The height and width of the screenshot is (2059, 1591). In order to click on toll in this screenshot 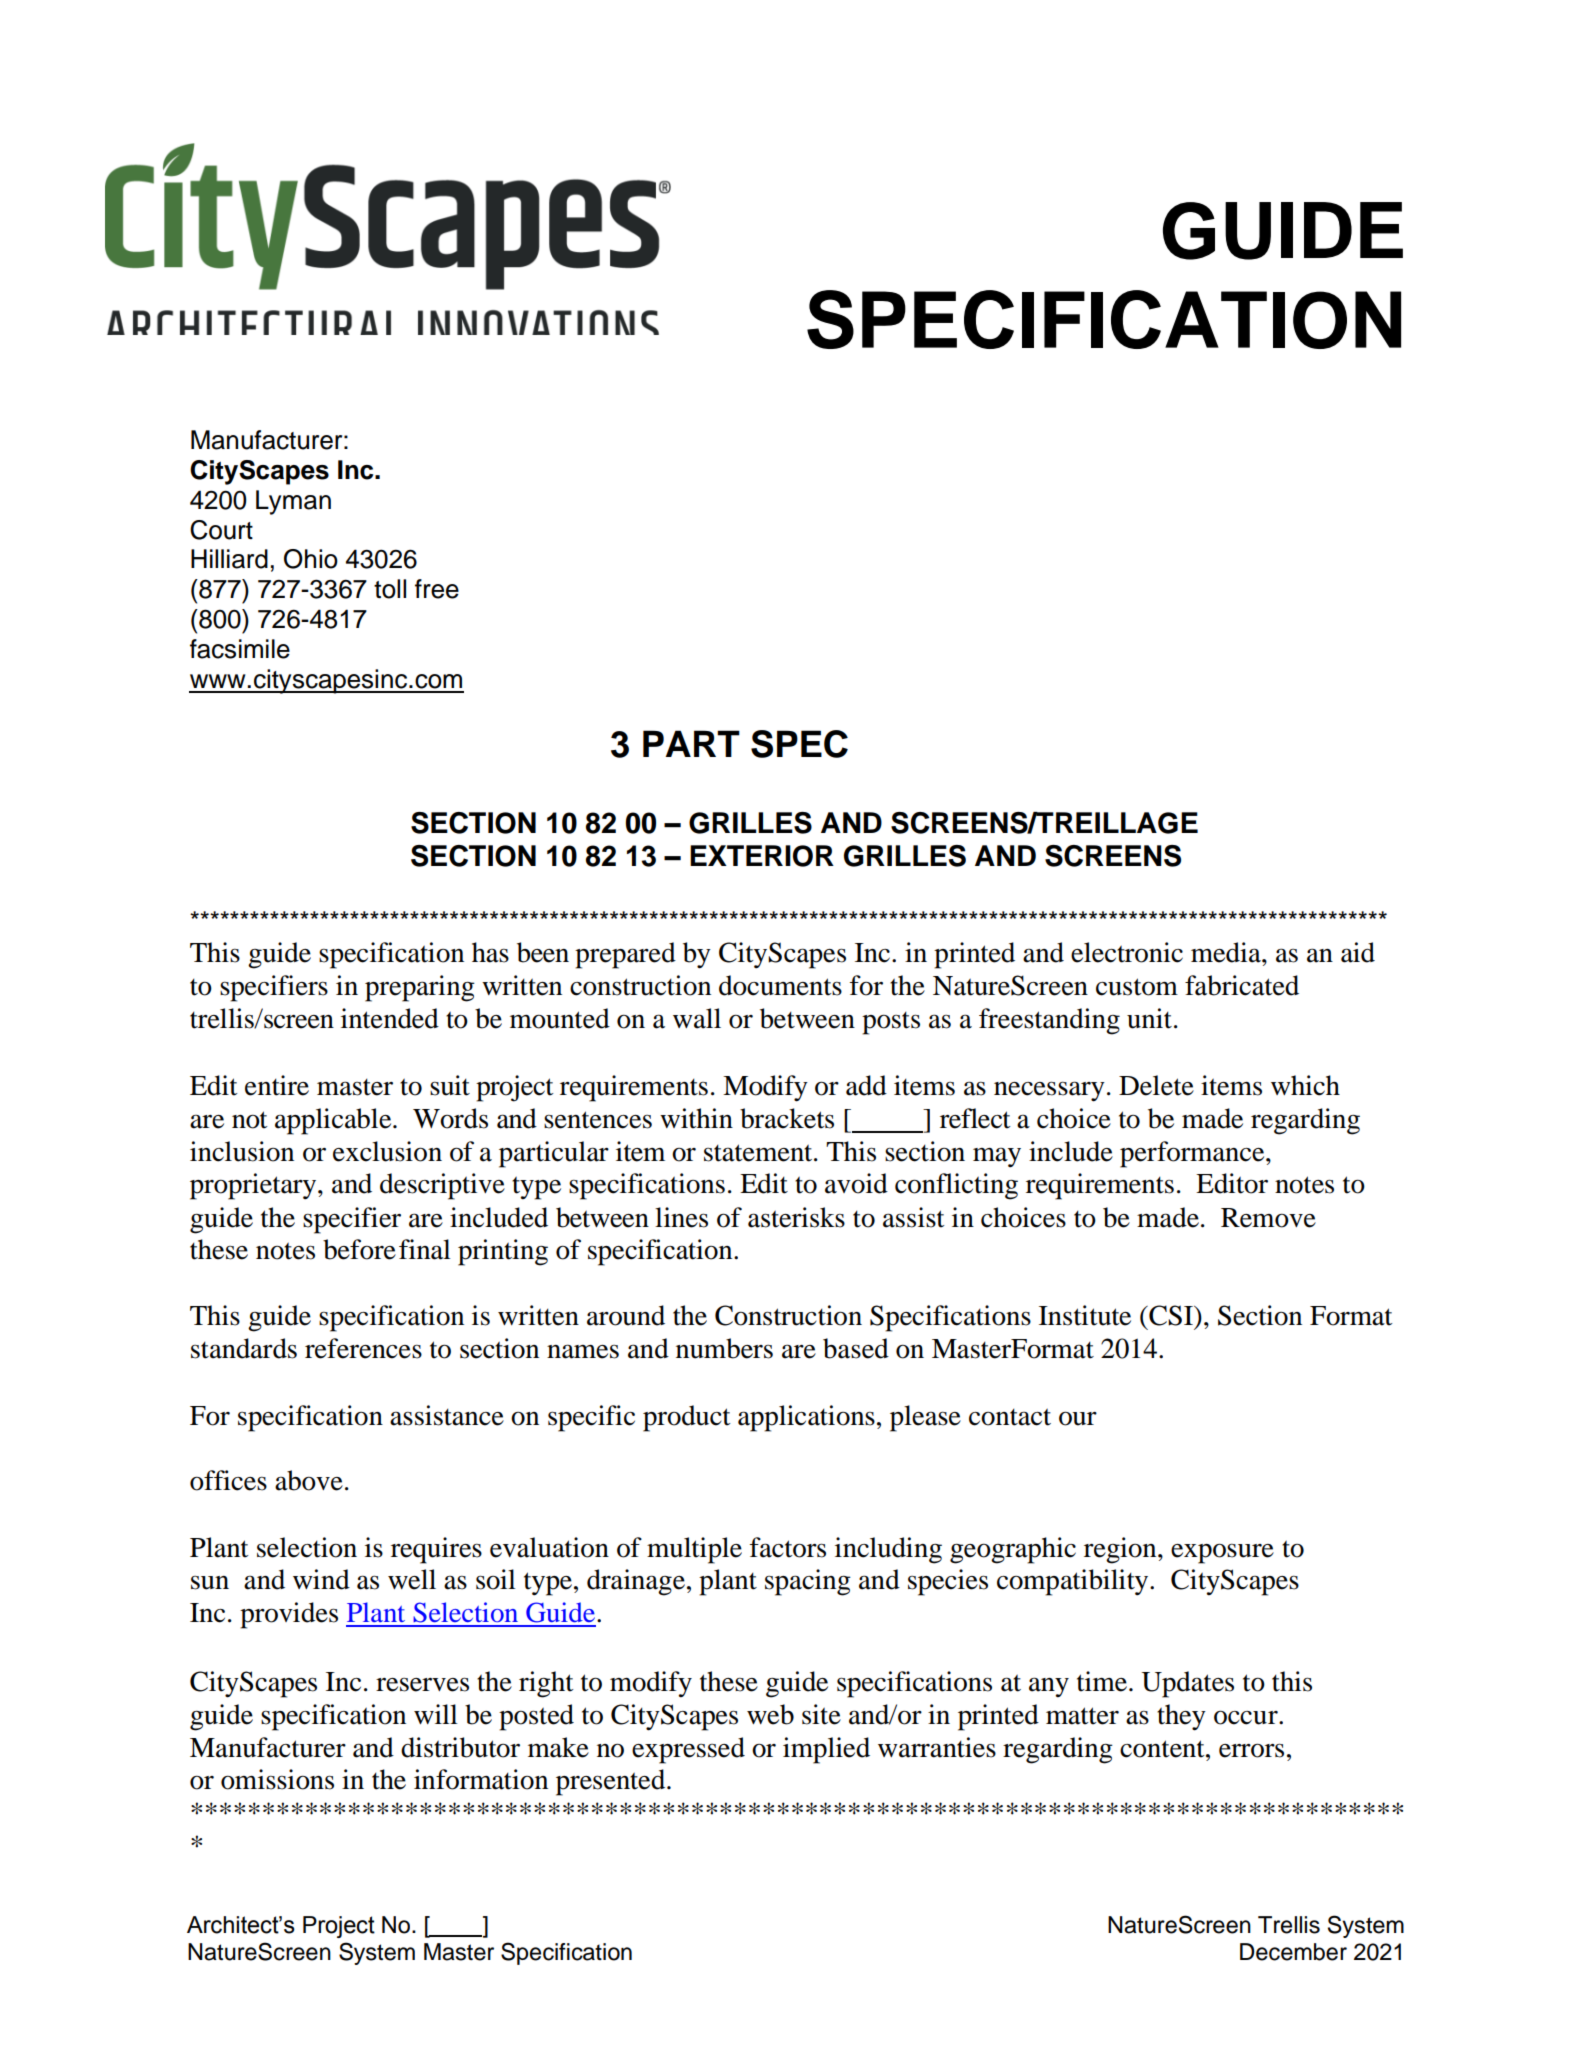, I will do `click(390, 589)`.
